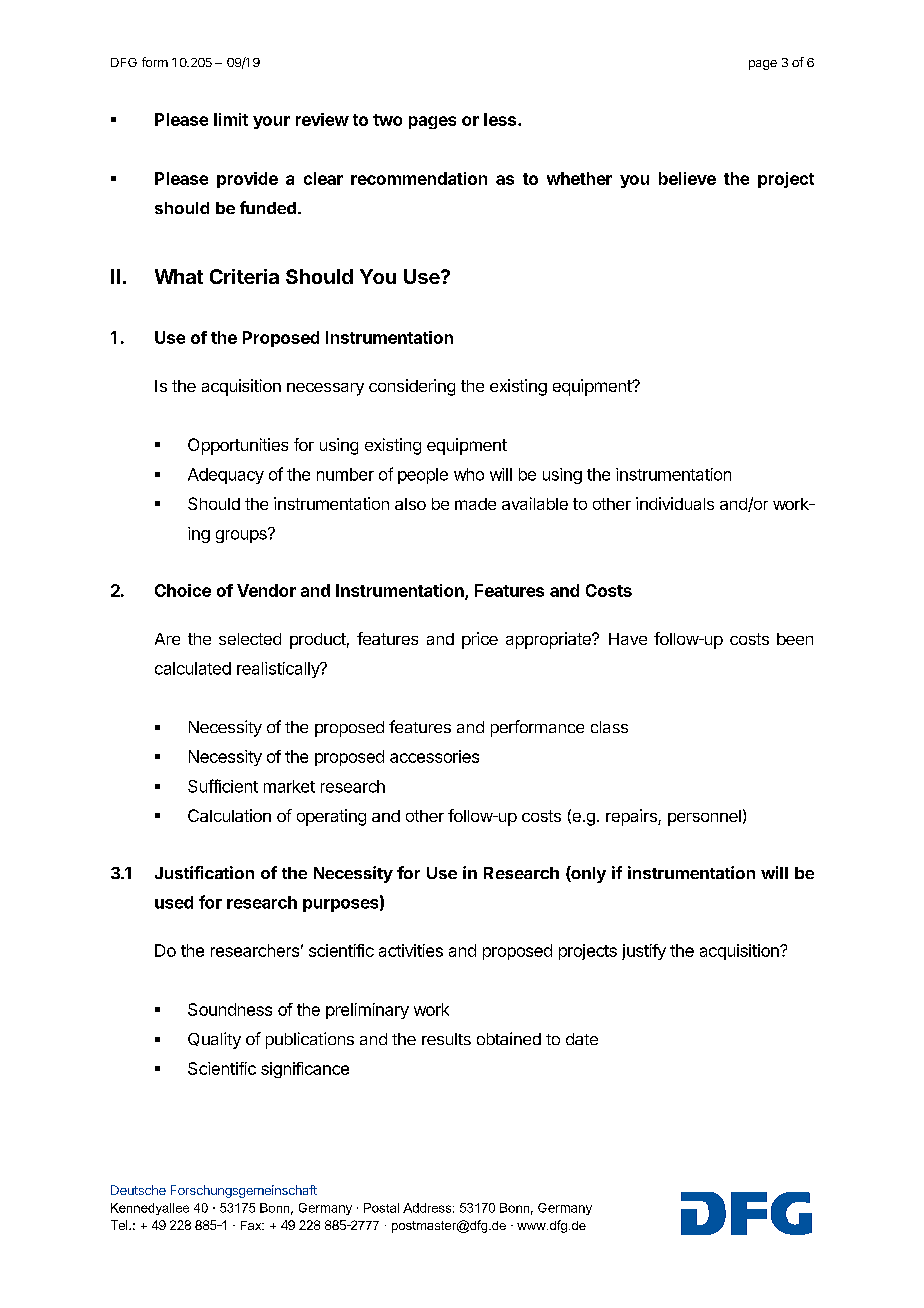 The image size is (924, 1308). What do you see at coordinates (582, 1039) in the page?
I see `date` at bounding box center [582, 1039].
